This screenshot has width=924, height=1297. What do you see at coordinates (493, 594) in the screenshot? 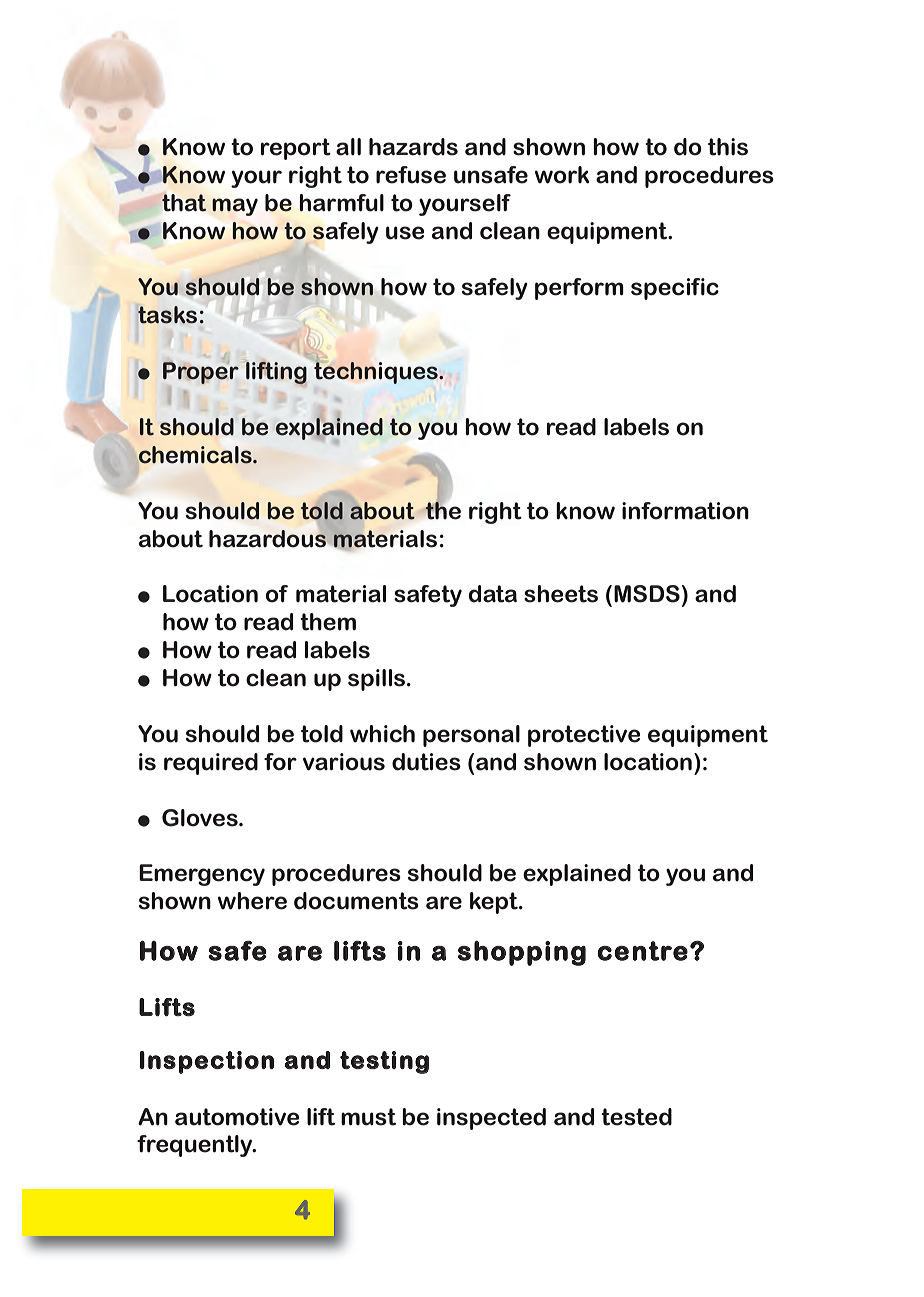
I see `data` at bounding box center [493, 594].
